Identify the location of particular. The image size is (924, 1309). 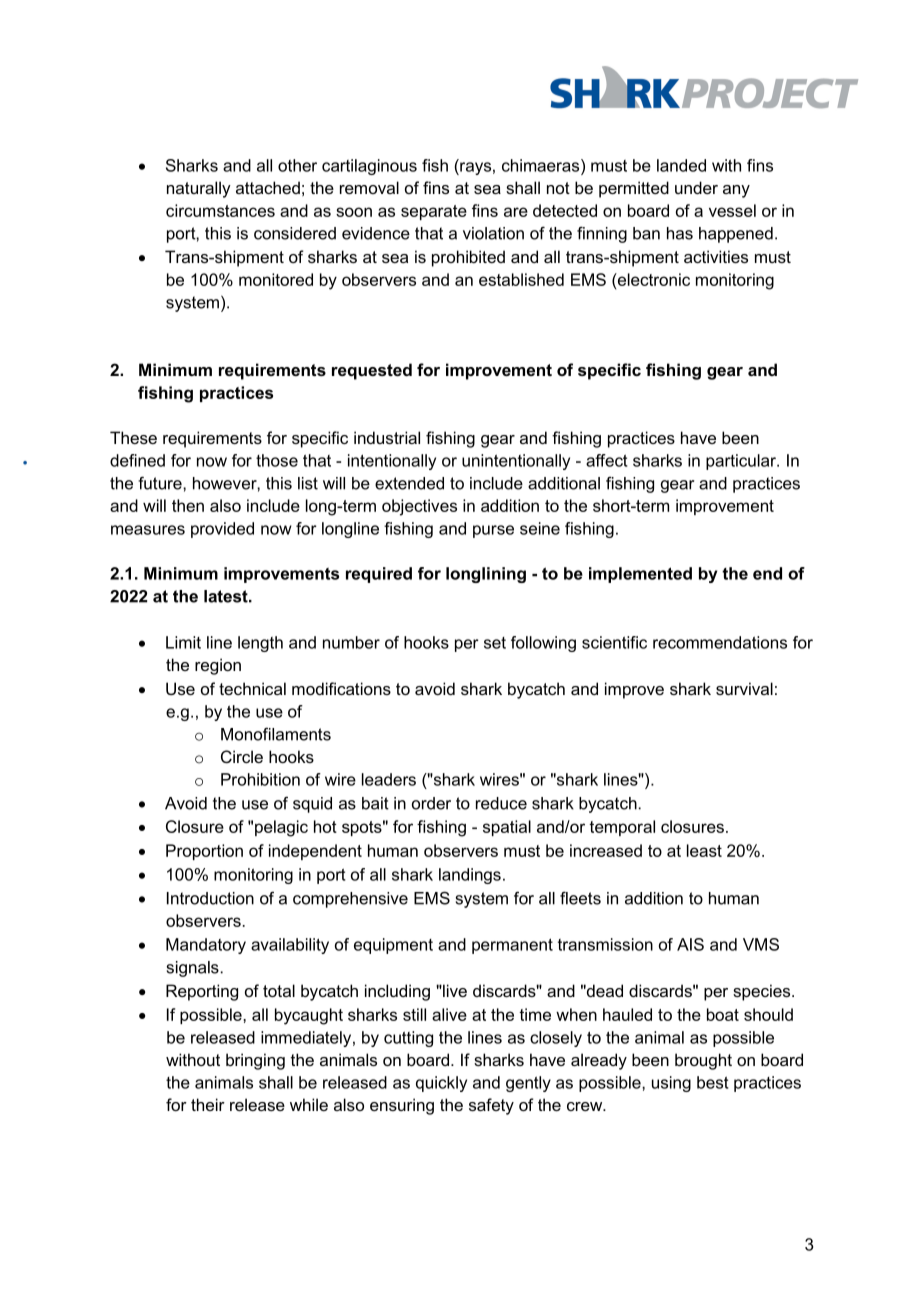
(742, 462).
